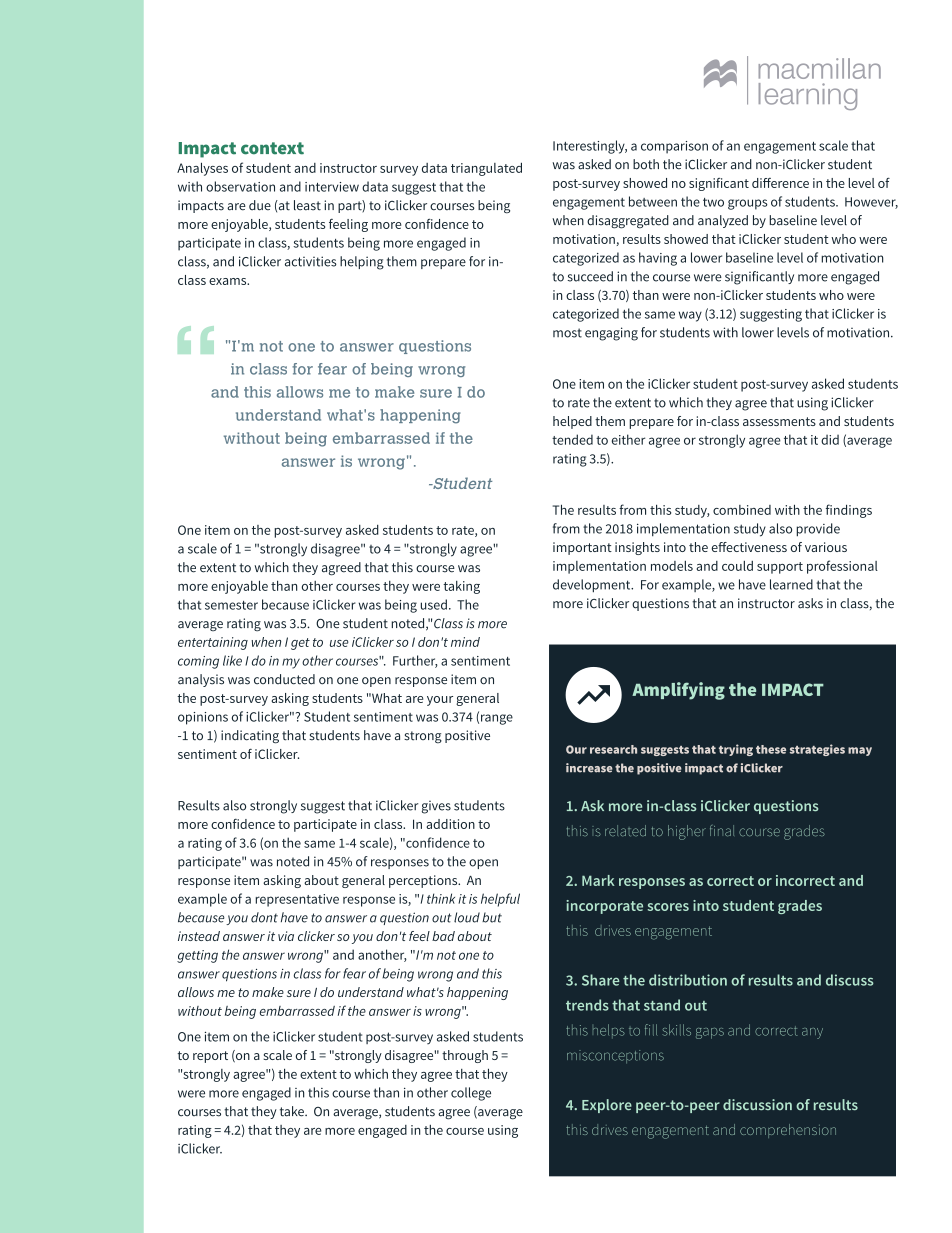 The image size is (952, 1233). What do you see at coordinates (572, 439) in the screenshot?
I see `tended` at bounding box center [572, 439].
